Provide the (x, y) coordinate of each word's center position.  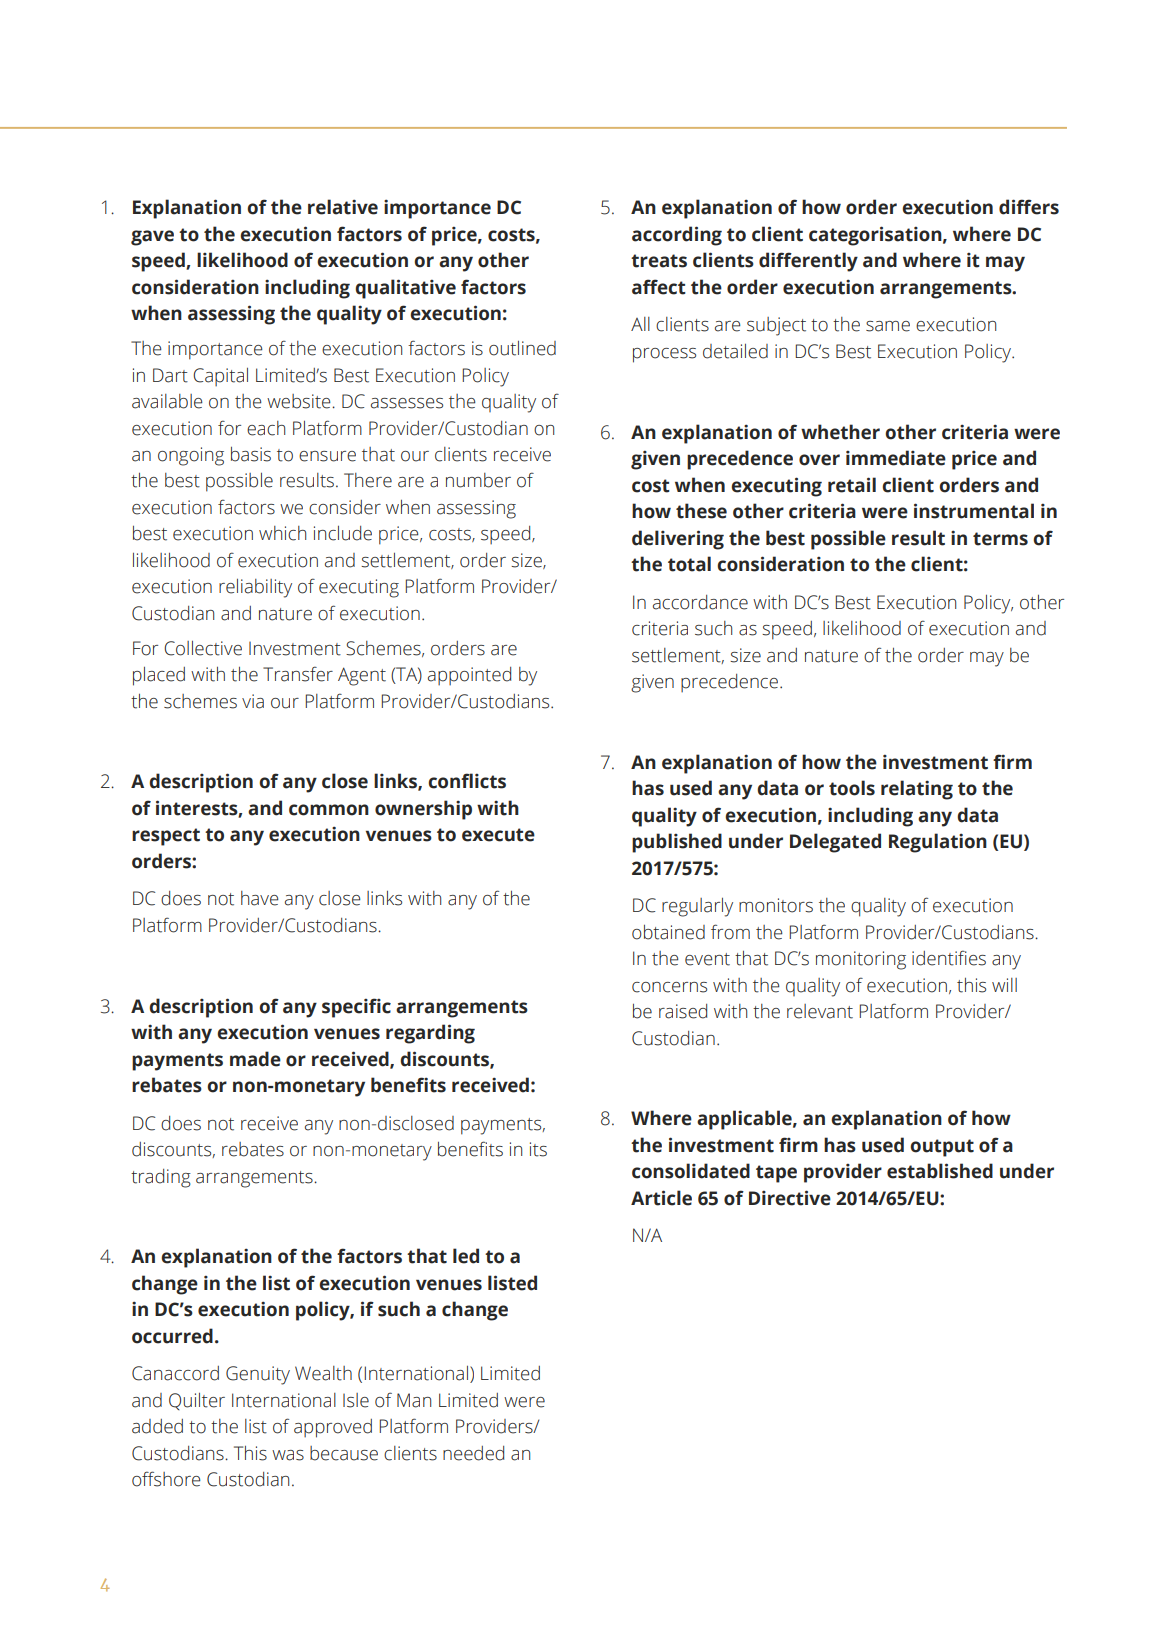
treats (659, 261)
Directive (790, 1198)
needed (473, 1453)
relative (343, 207)
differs (1029, 207)
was (288, 1455)
